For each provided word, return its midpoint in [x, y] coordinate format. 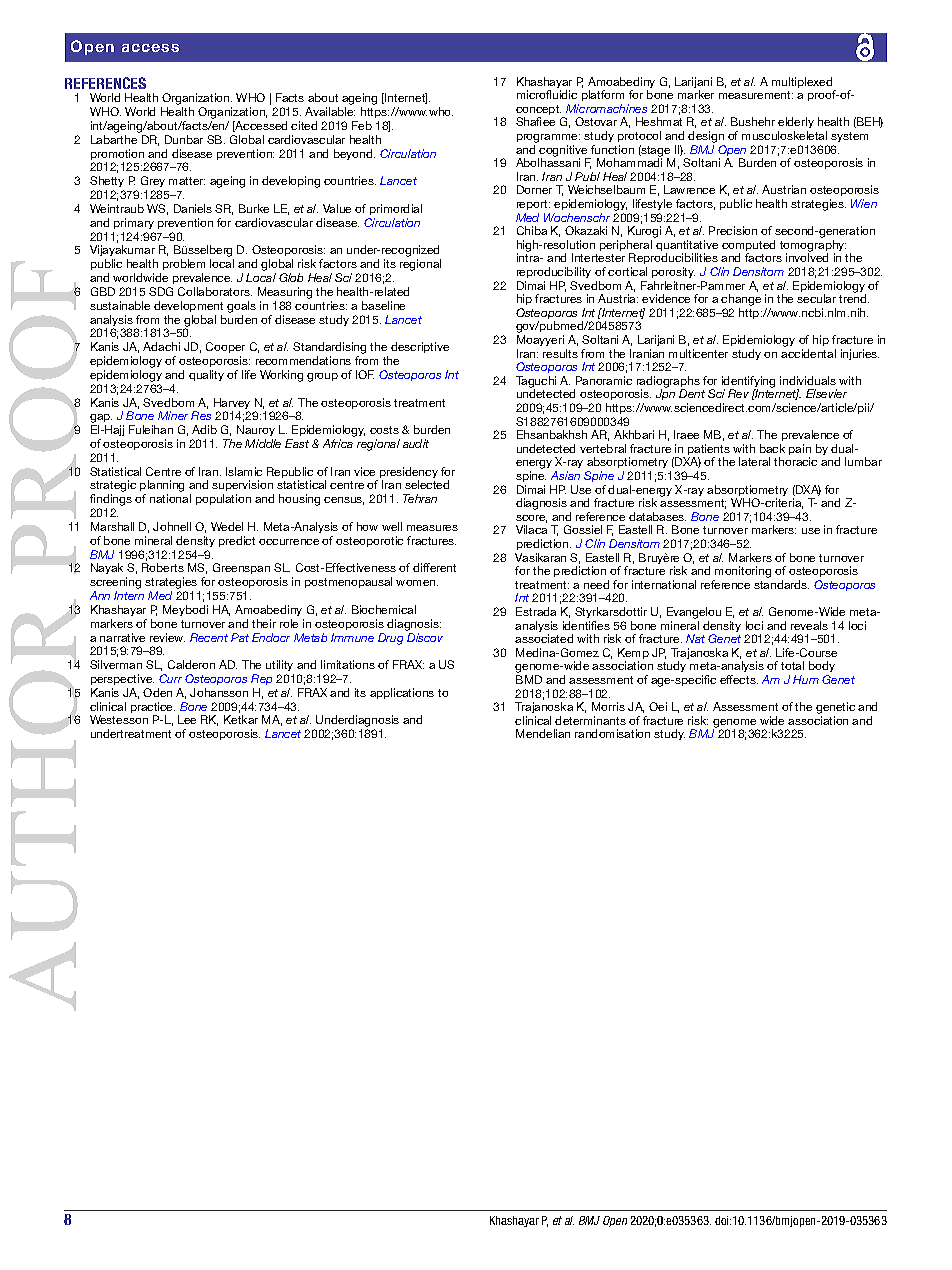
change [741, 301]
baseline [383, 305]
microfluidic [547, 94]
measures [432, 528]
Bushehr [753, 121]
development [188, 306]
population [223, 499]
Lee [187, 719]
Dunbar [184, 139]
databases [657, 516]
